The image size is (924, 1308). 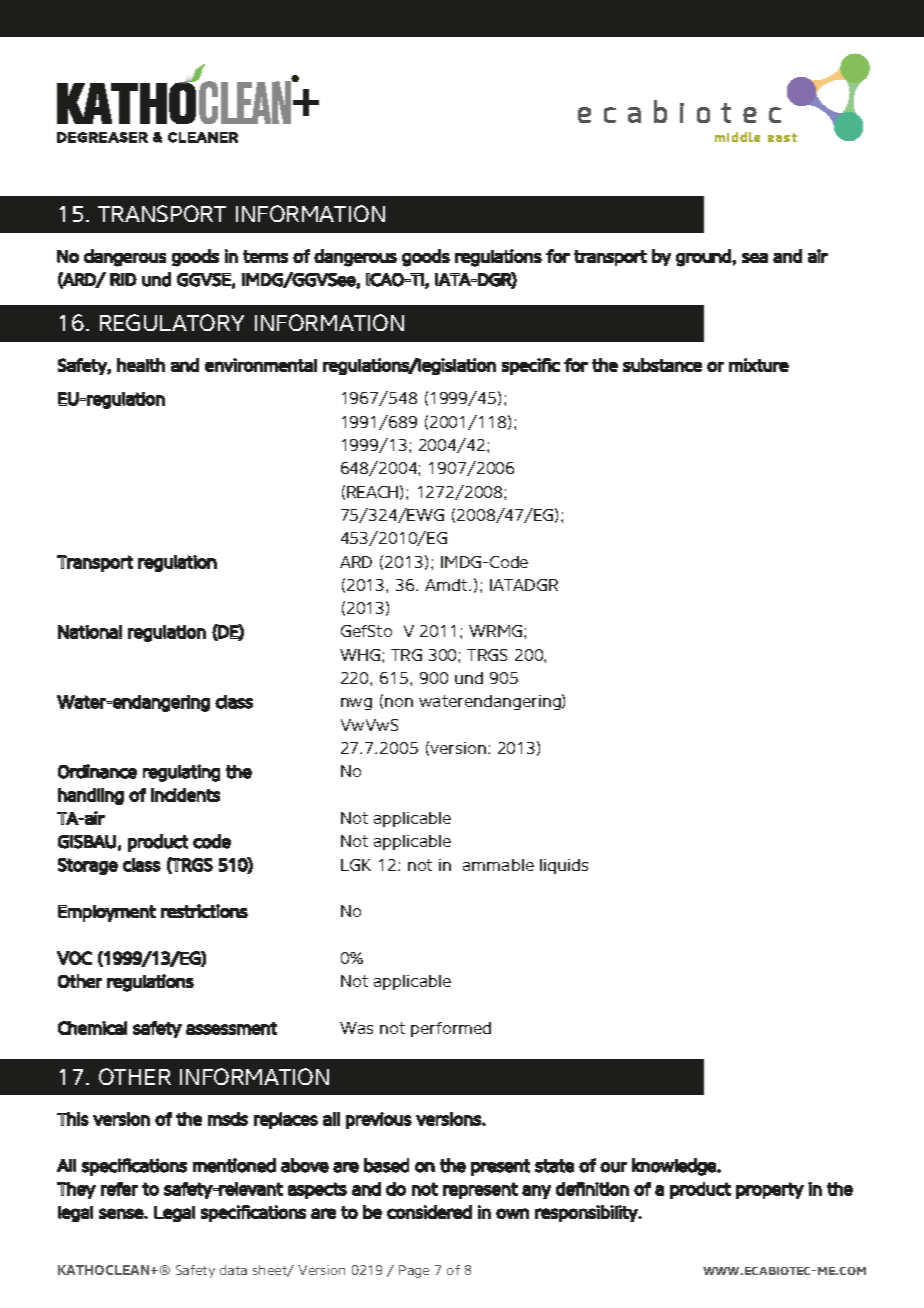 I want to click on ground, so click(x=704, y=258).
